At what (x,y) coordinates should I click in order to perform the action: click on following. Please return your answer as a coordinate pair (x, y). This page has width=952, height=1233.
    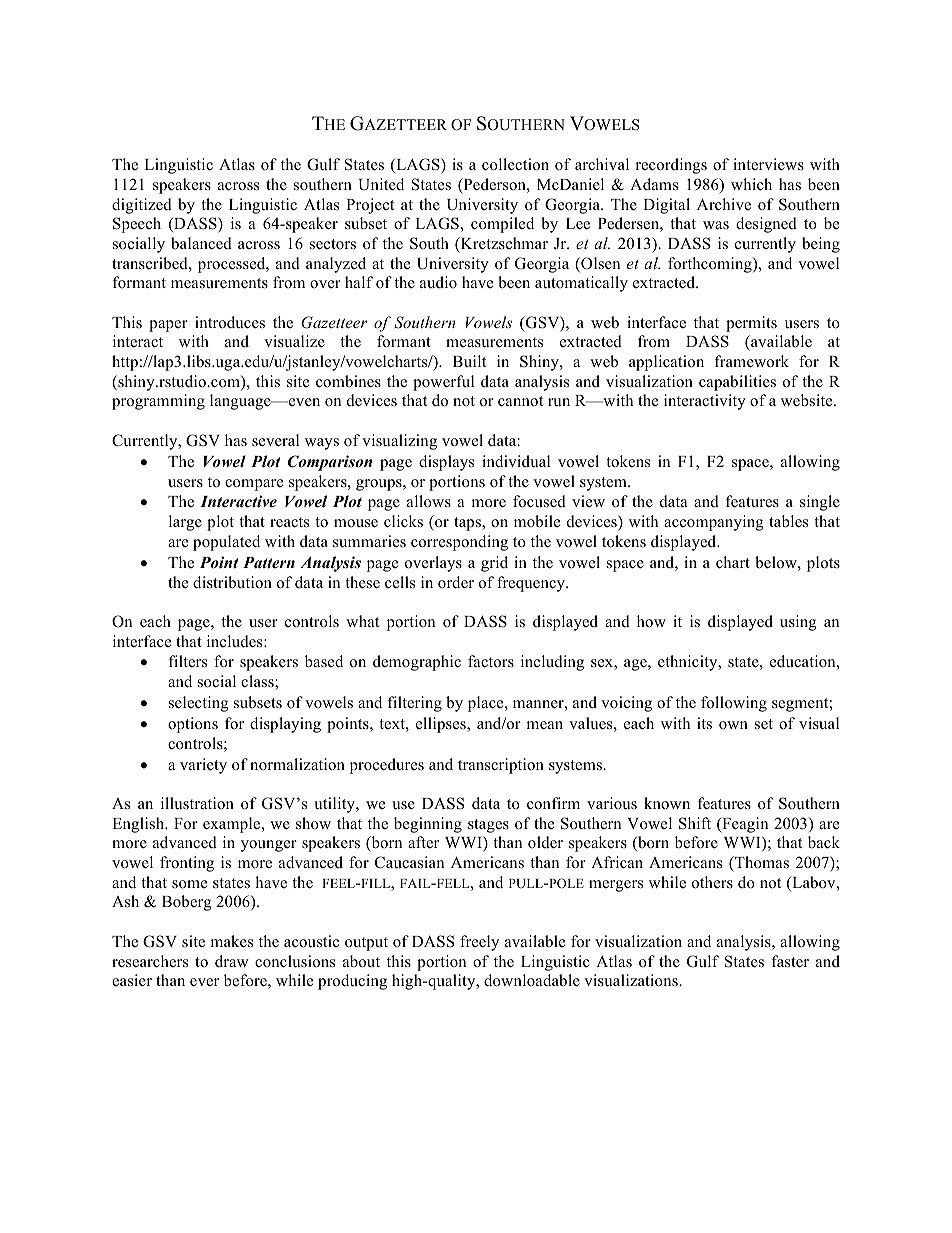
    Looking at the image, I should click on (734, 704).
